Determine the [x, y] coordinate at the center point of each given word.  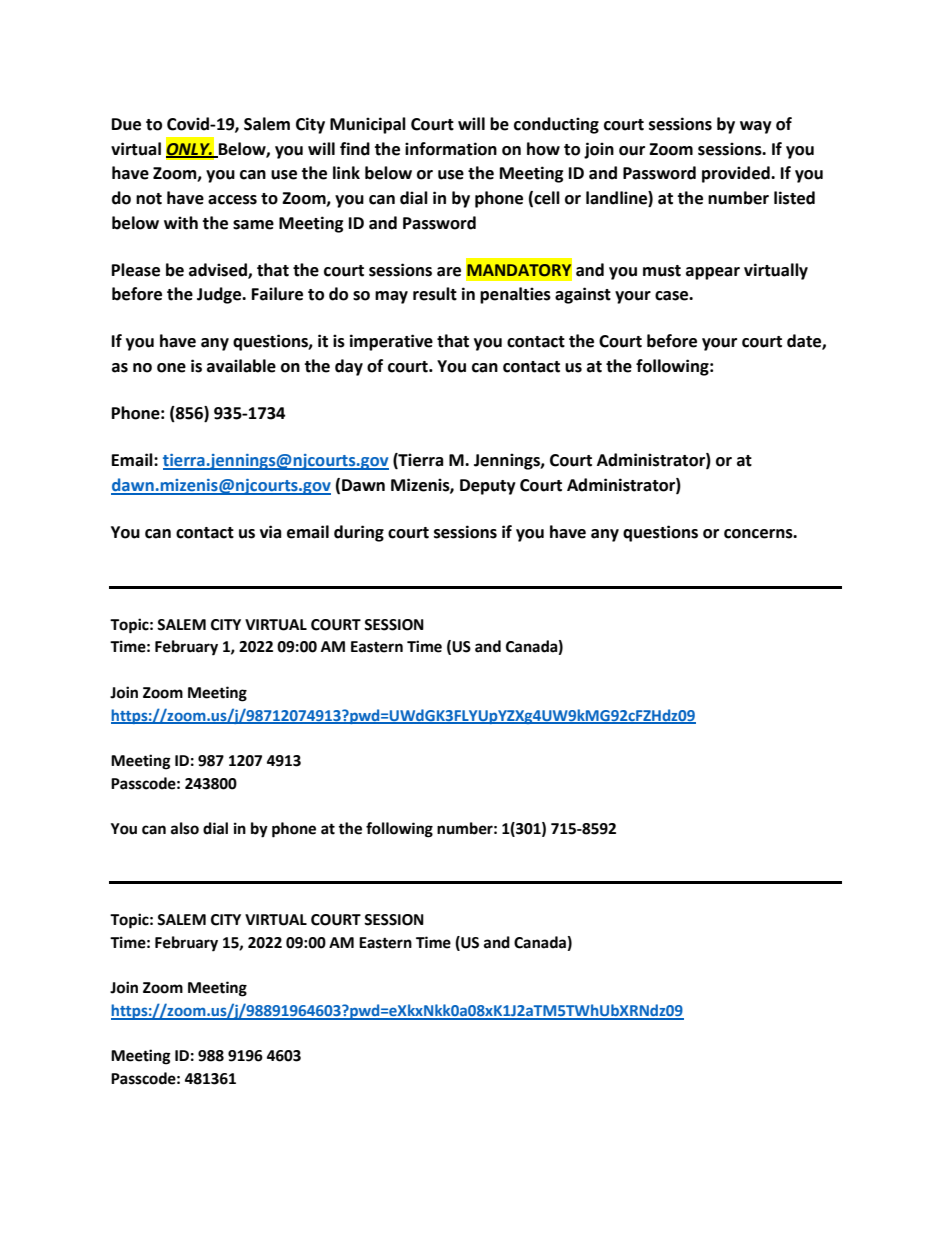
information [451, 149]
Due [126, 124]
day [349, 367]
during [359, 533]
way [756, 127]
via [271, 532]
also [185, 828]
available [241, 366]
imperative [391, 342]
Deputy [488, 487]
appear [713, 273]
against [583, 295]
